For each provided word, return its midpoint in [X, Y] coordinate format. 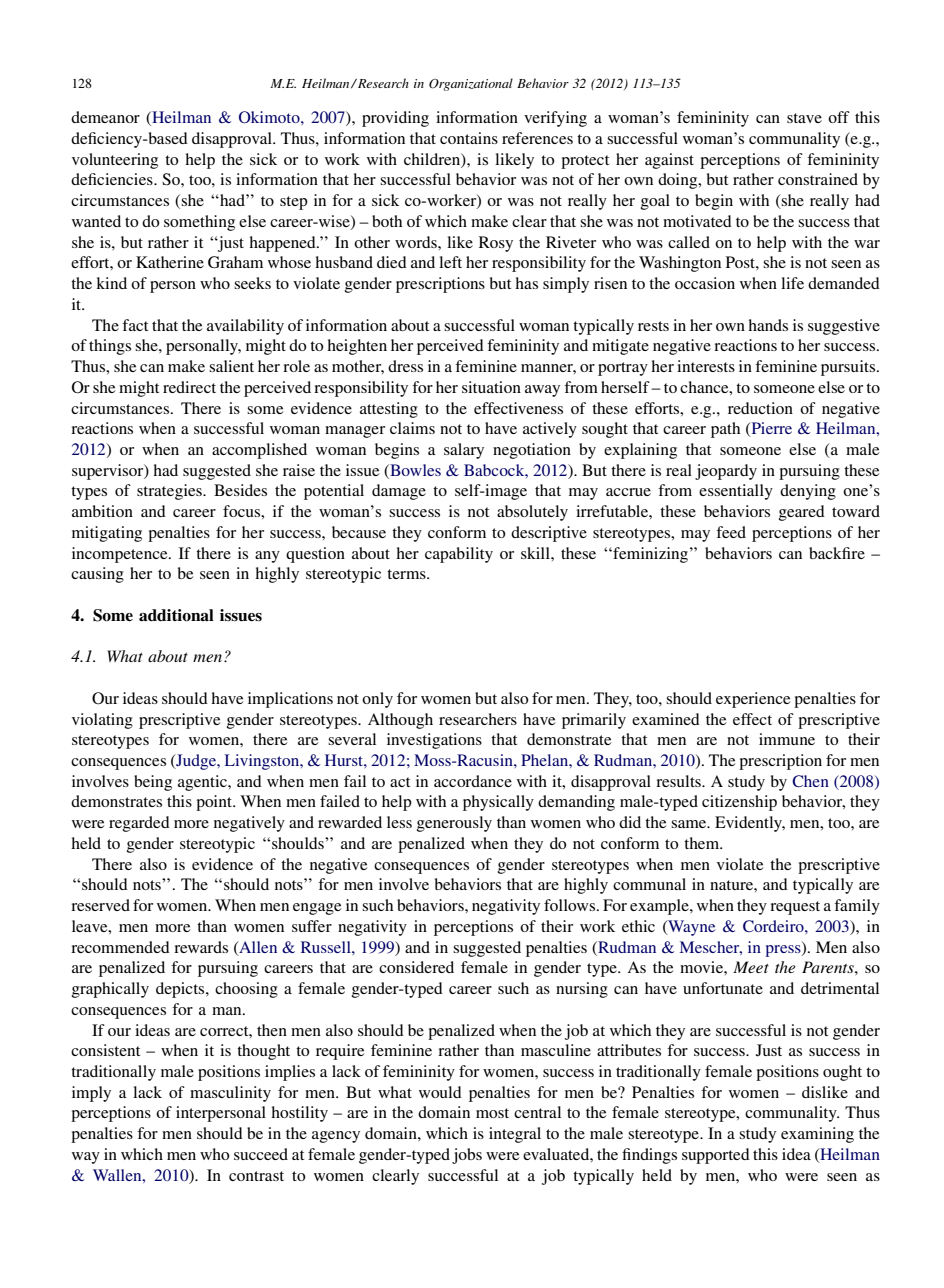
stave [804, 118]
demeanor [105, 117]
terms [407, 574]
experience [753, 700]
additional [176, 615]
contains [469, 138]
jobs [467, 1156]
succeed [261, 1154]
